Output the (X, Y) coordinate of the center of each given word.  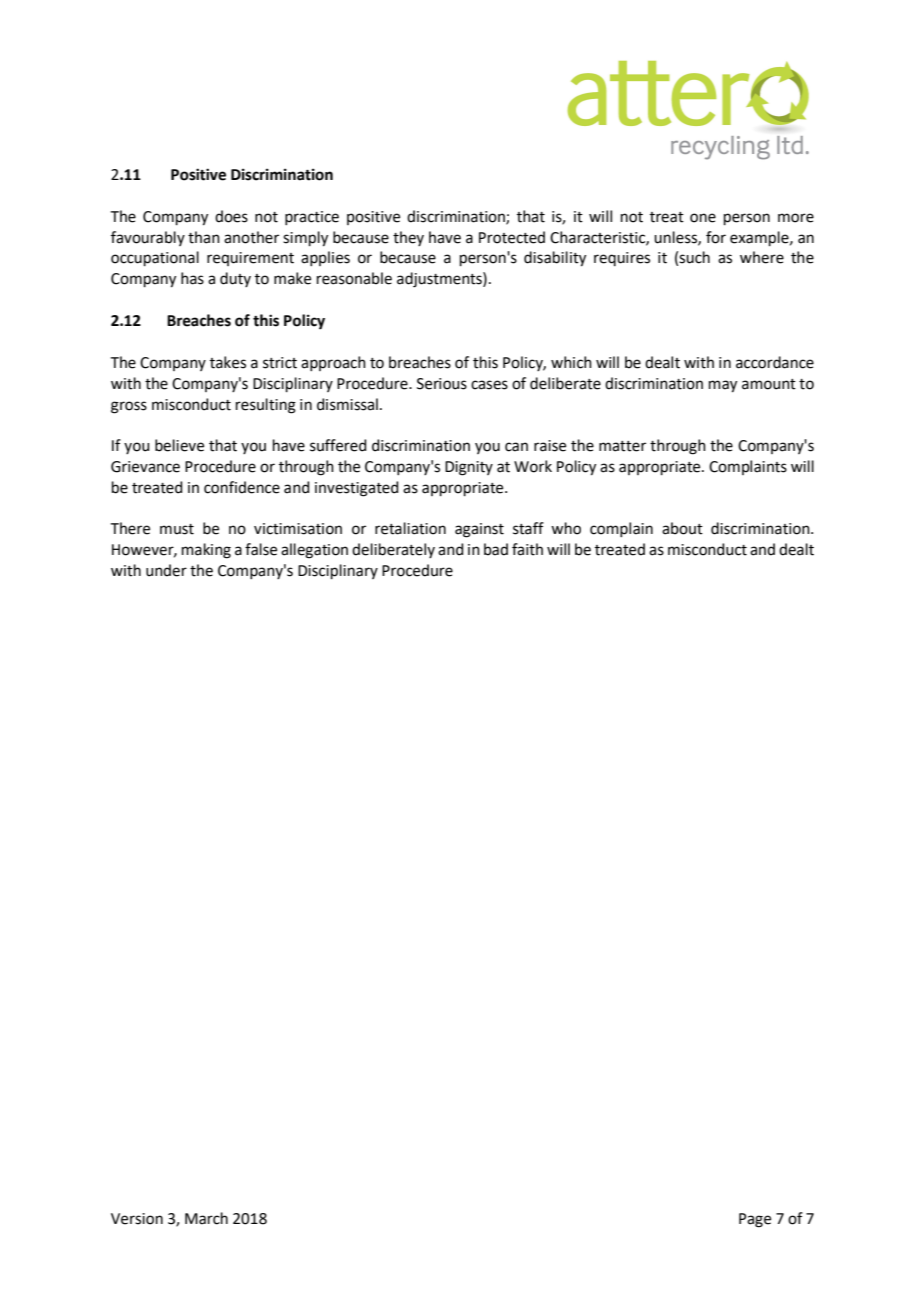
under (166, 570)
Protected (512, 237)
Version (137, 1219)
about (682, 528)
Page (755, 1220)
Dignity (469, 468)
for (716, 237)
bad (496, 549)
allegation (314, 551)
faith (527, 549)
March (206, 1218)
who (566, 528)
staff (528, 528)
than (204, 237)
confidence (242, 487)
